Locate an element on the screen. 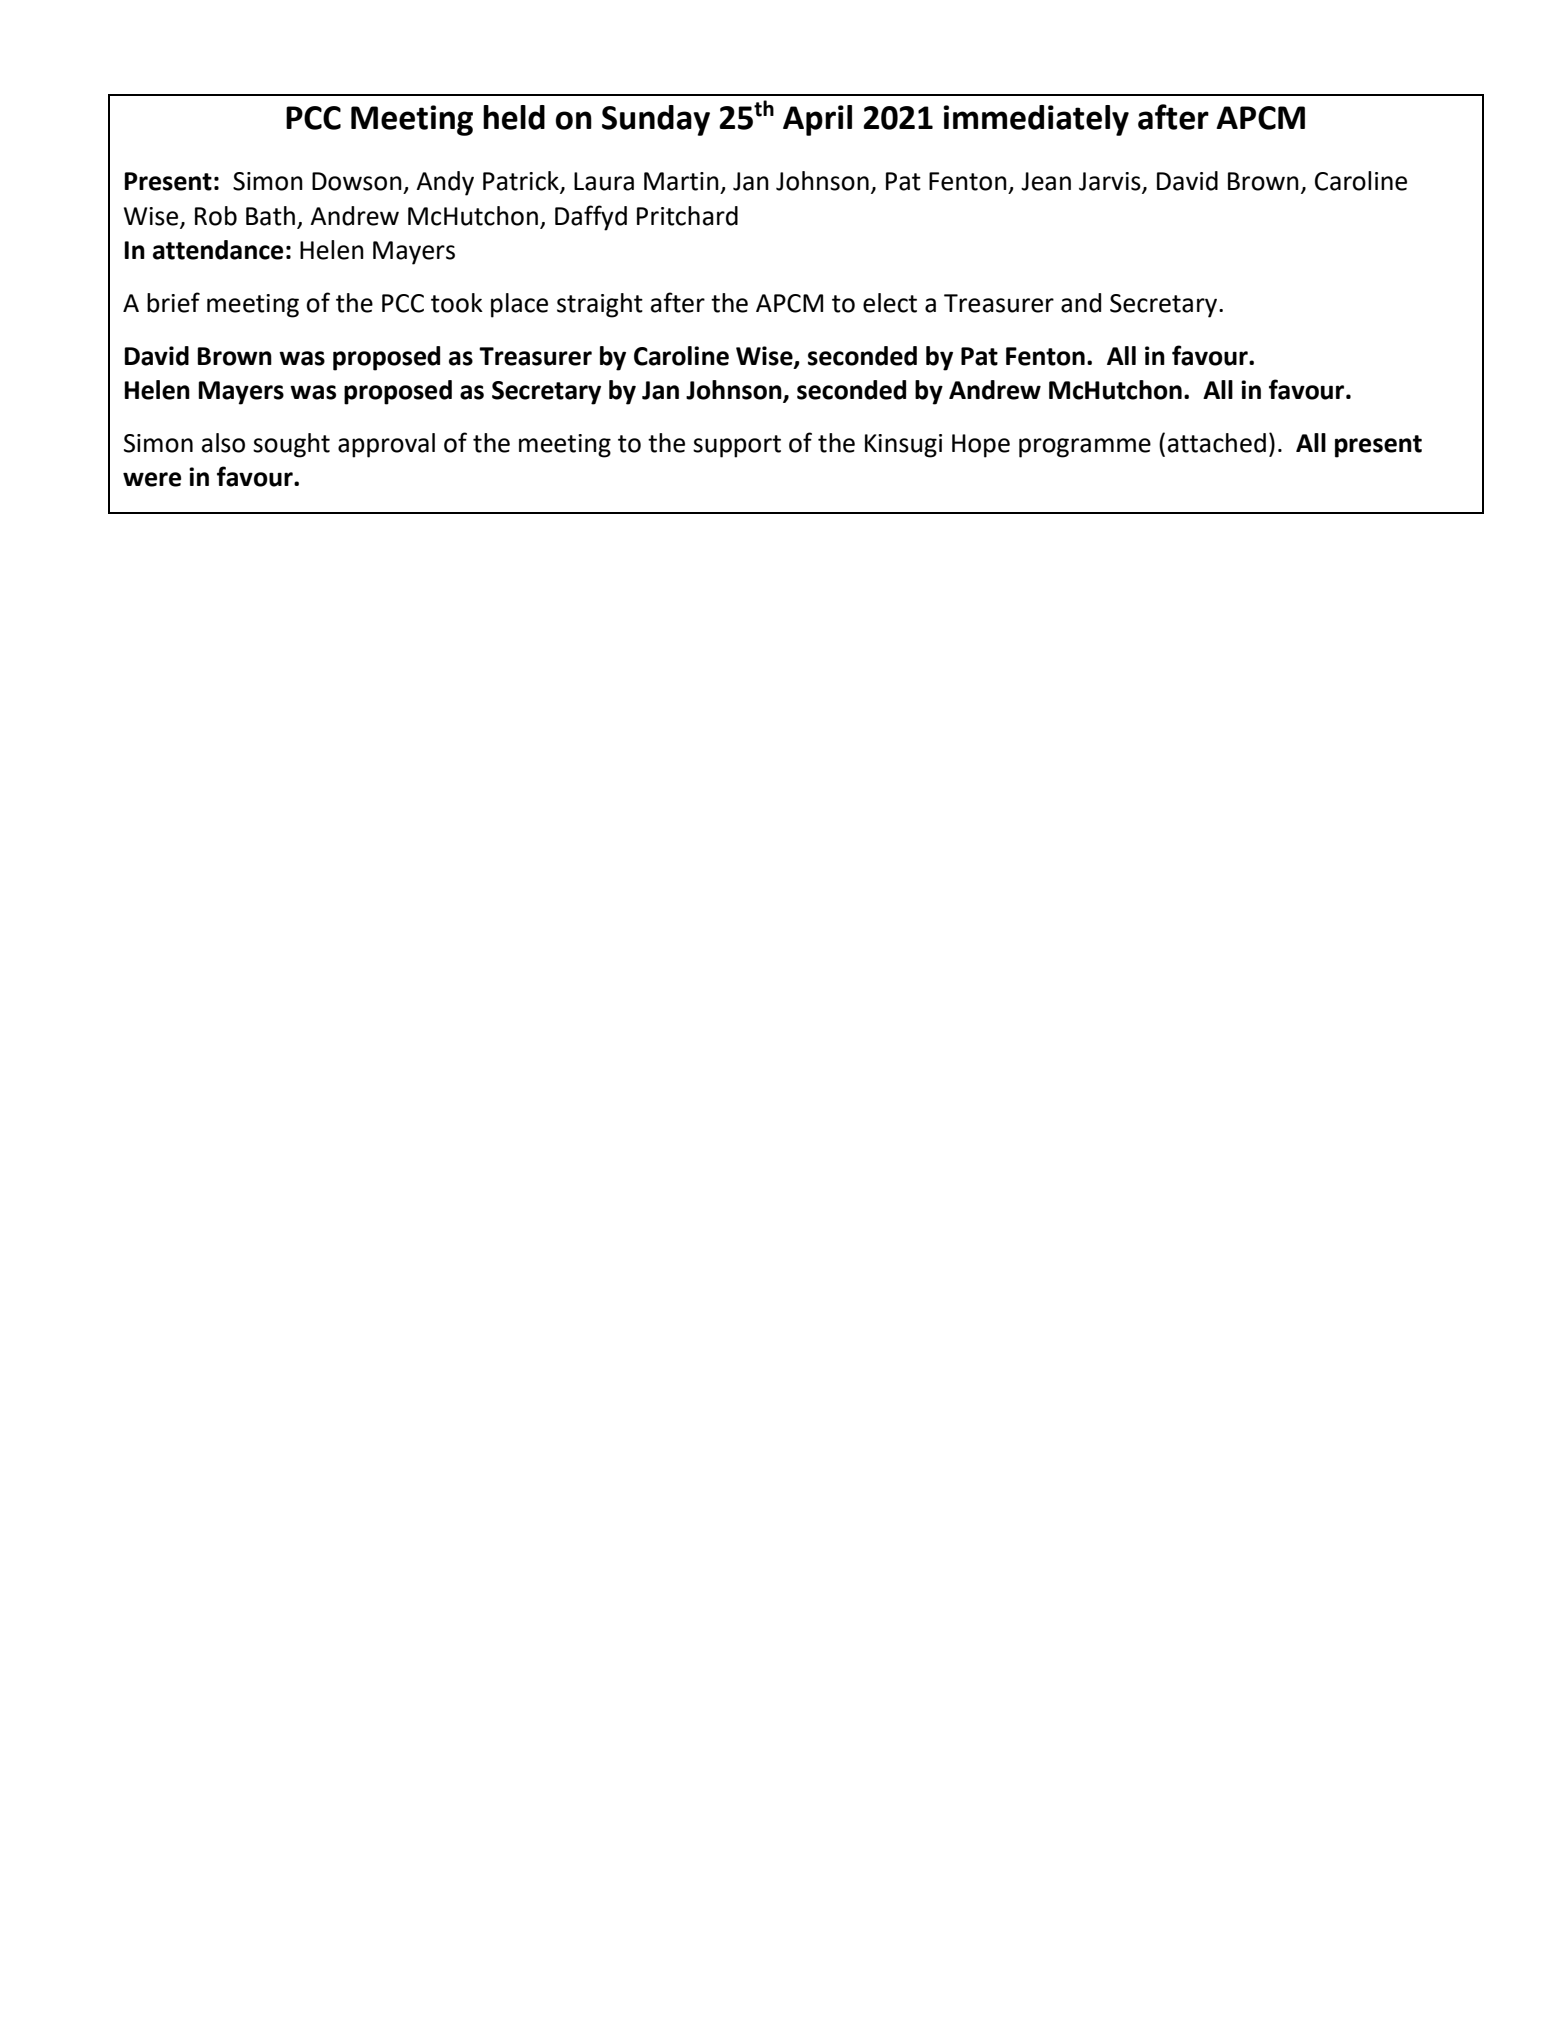  support is located at coordinates (737, 446).
